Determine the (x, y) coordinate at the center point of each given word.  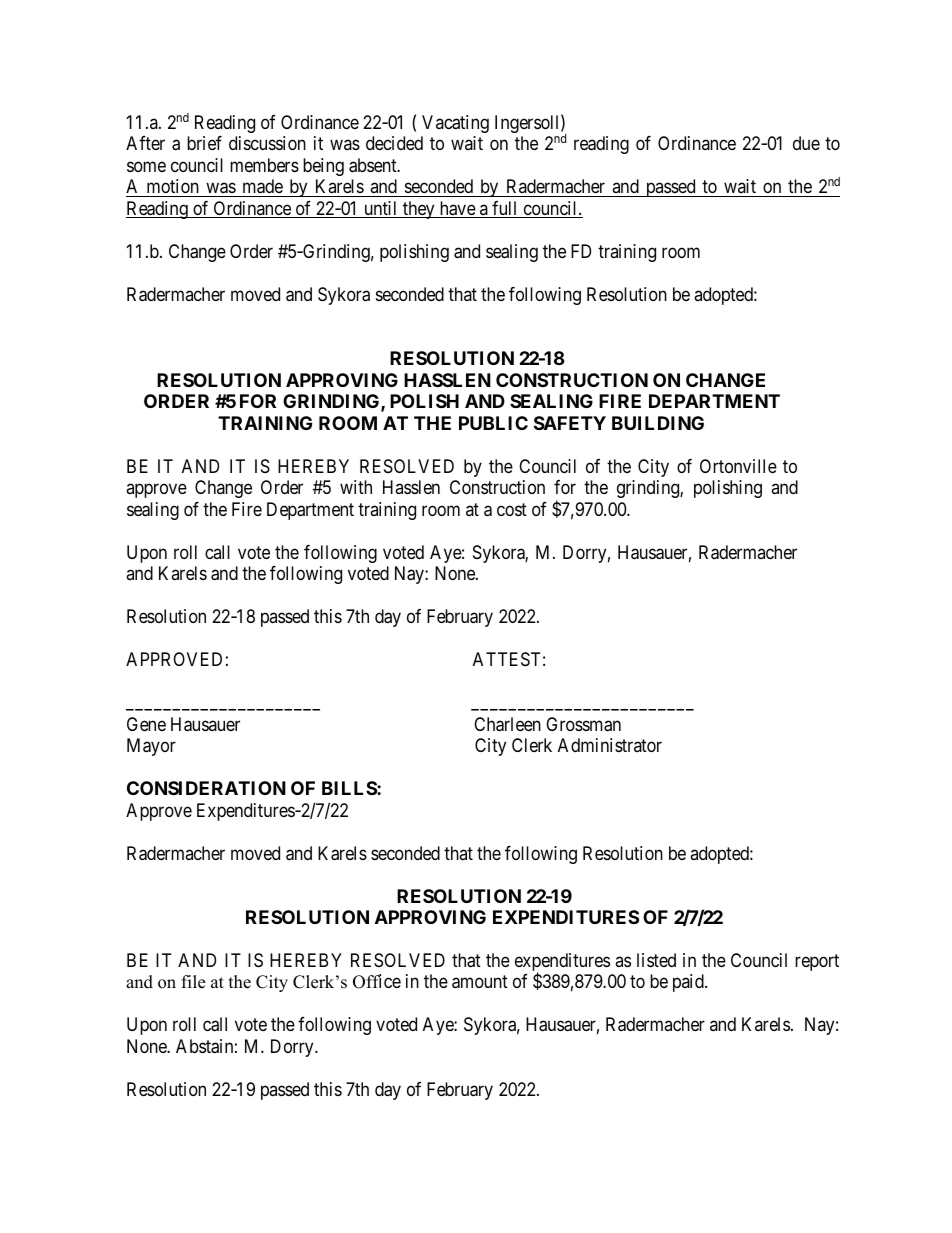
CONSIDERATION (206, 788)
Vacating (455, 124)
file (193, 982)
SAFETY (570, 423)
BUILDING (658, 423)
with (356, 487)
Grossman (583, 724)
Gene (146, 724)
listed (656, 960)
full (505, 209)
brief (204, 143)
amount (480, 982)
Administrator (610, 745)
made (262, 188)
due (806, 143)
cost (512, 509)
